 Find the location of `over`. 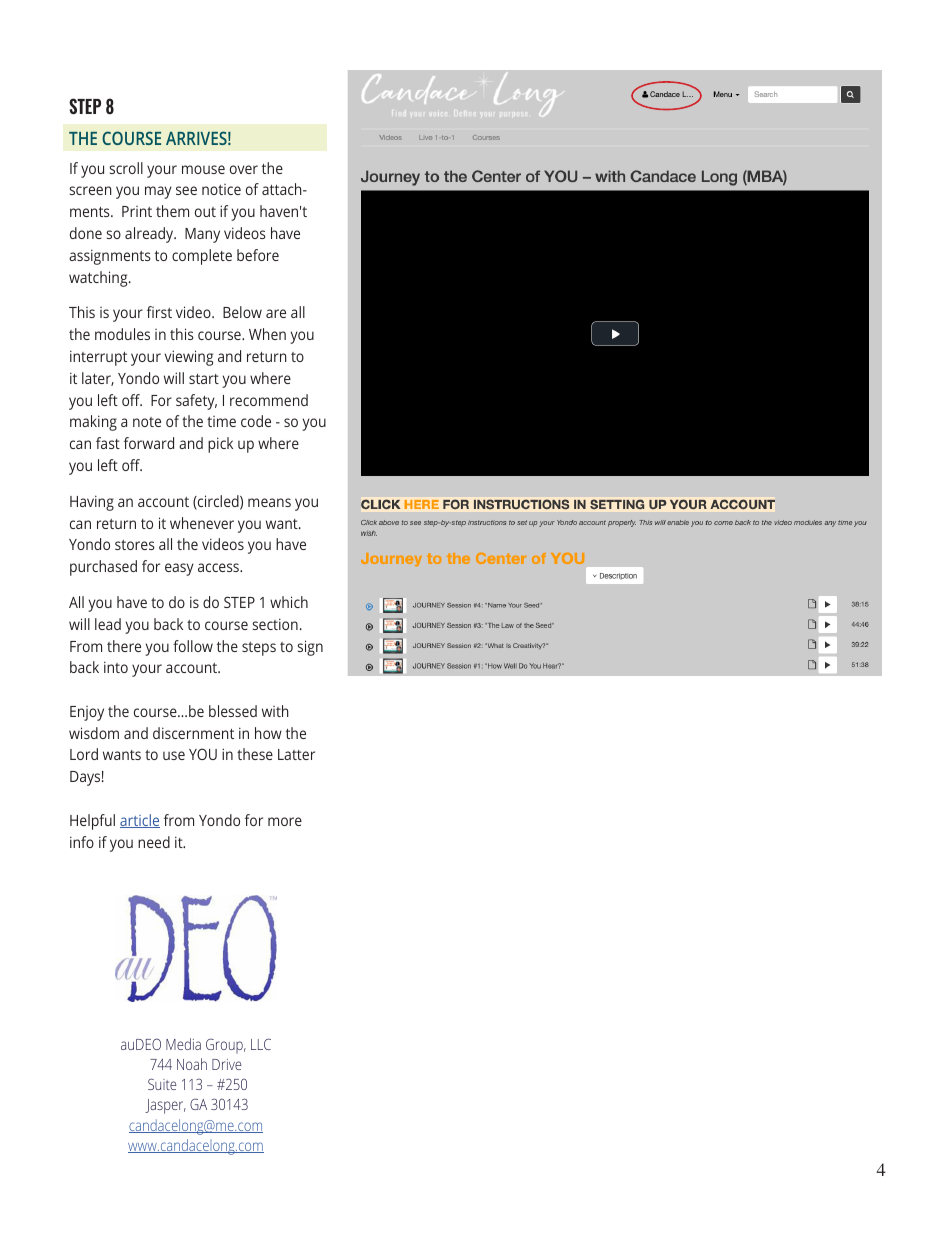

over is located at coordinates (244, 169).
